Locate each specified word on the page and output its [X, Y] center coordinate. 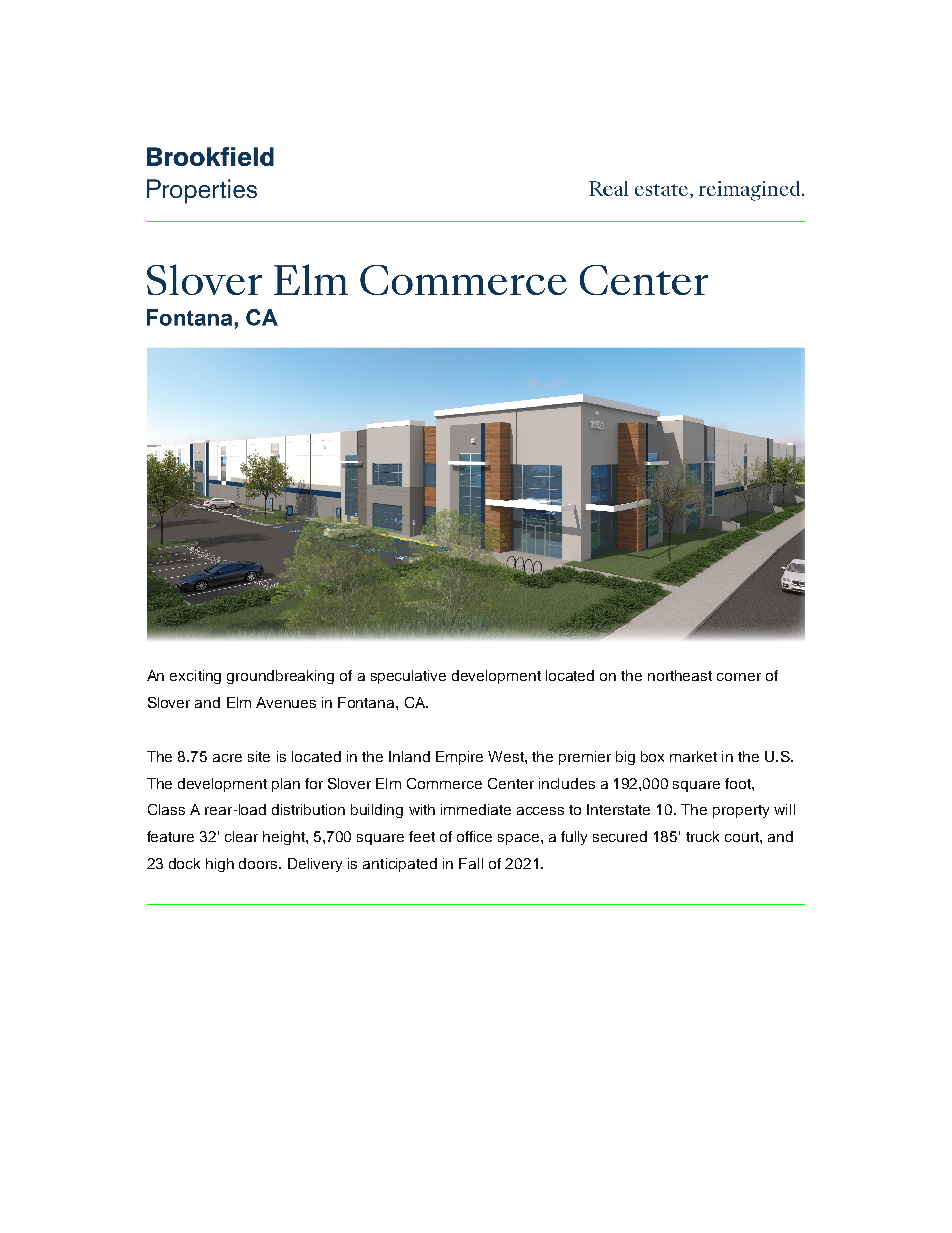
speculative [408, 677]
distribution [308, 809]
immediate [476, 809]
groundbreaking [280, 677]
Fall [471, 863]
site [259, 756]
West [507, 756]
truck [702, 836]
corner [739, 677]
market [693, 756]
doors [259, 863]
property [741, 811]
